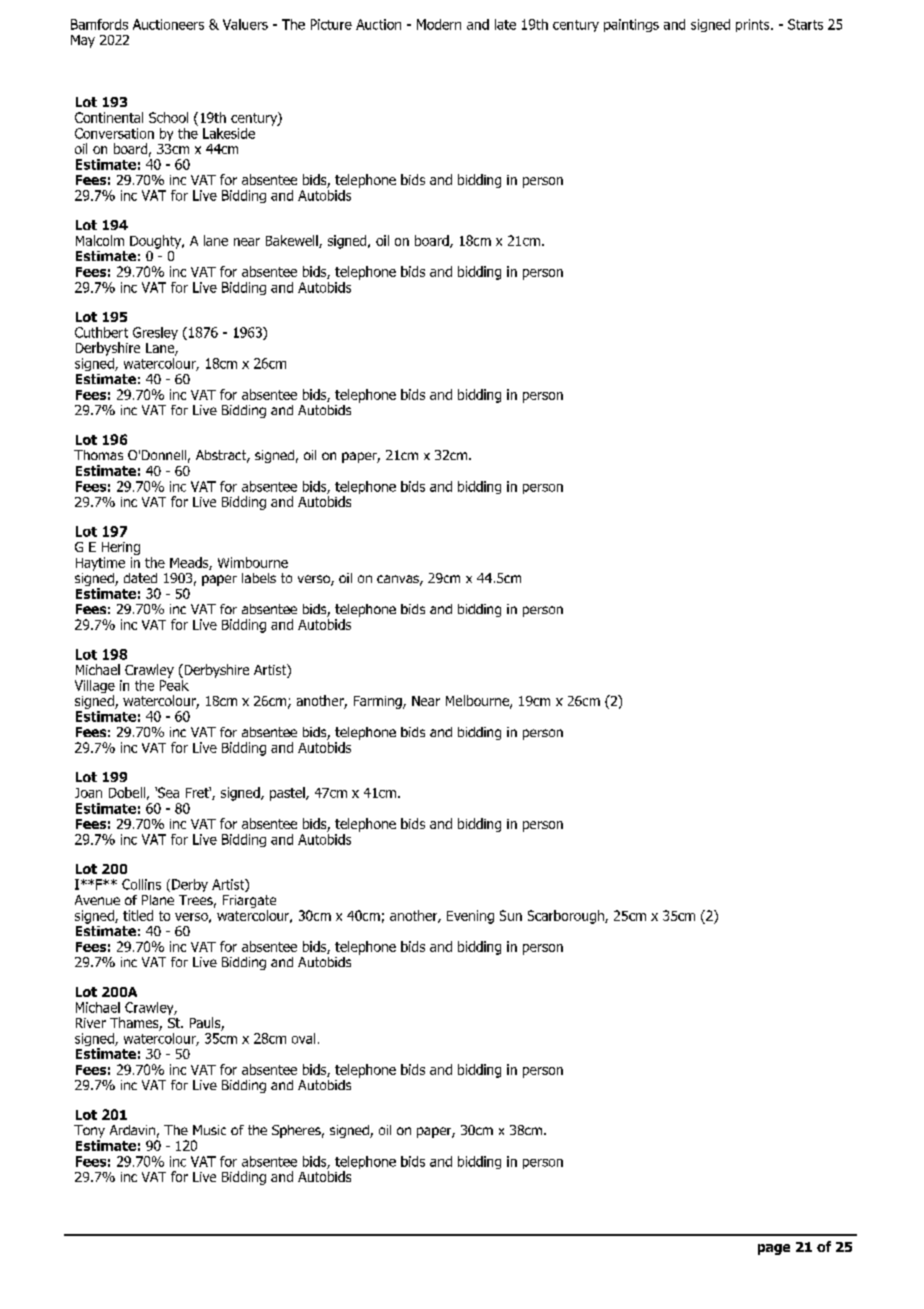  What do you see at coordinates (101, 332) in the screenshot?
I see `Cuthbert` at bounding box center [101, 332].
